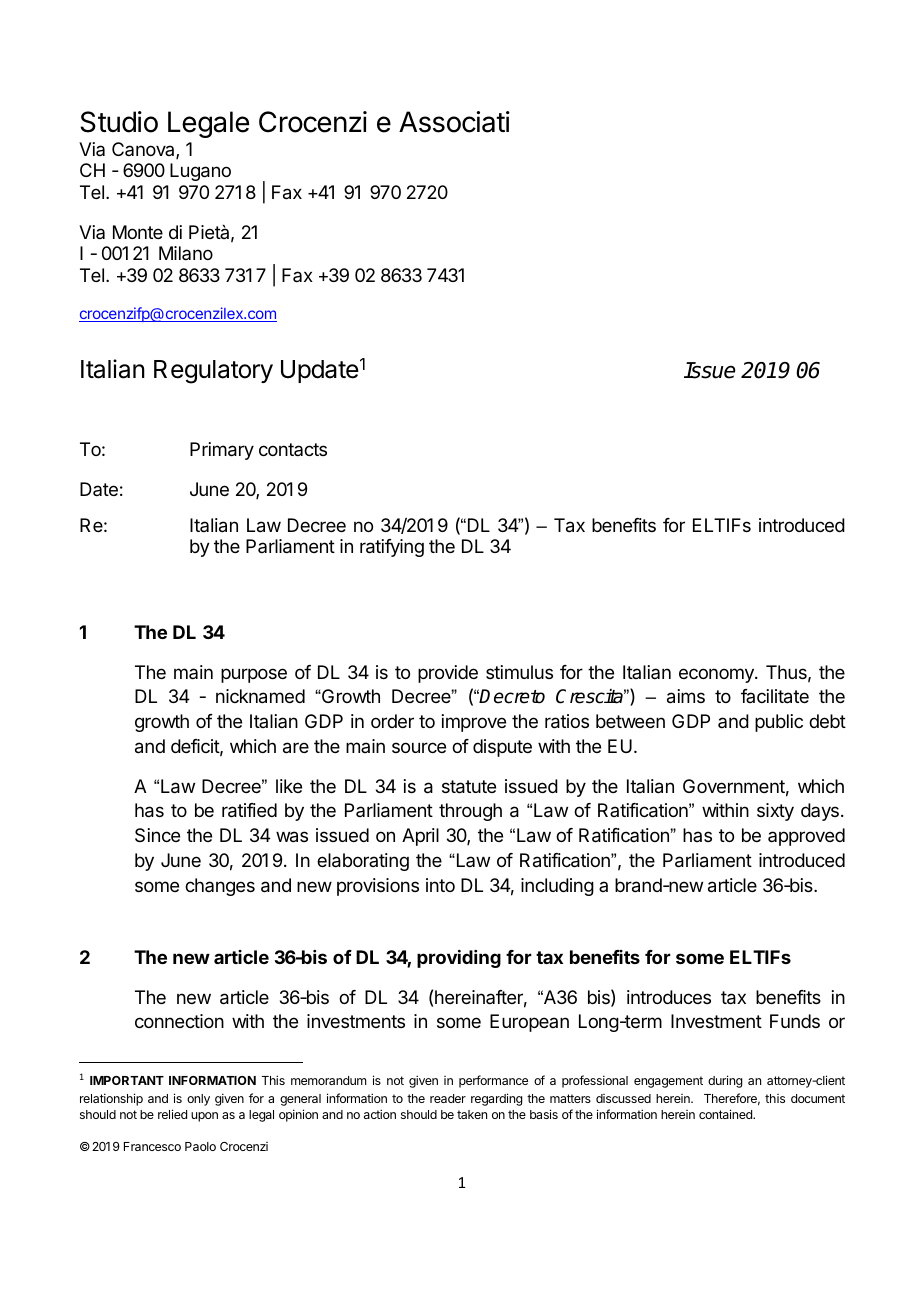  I want to click on Regulatory, so click(213, 372).
